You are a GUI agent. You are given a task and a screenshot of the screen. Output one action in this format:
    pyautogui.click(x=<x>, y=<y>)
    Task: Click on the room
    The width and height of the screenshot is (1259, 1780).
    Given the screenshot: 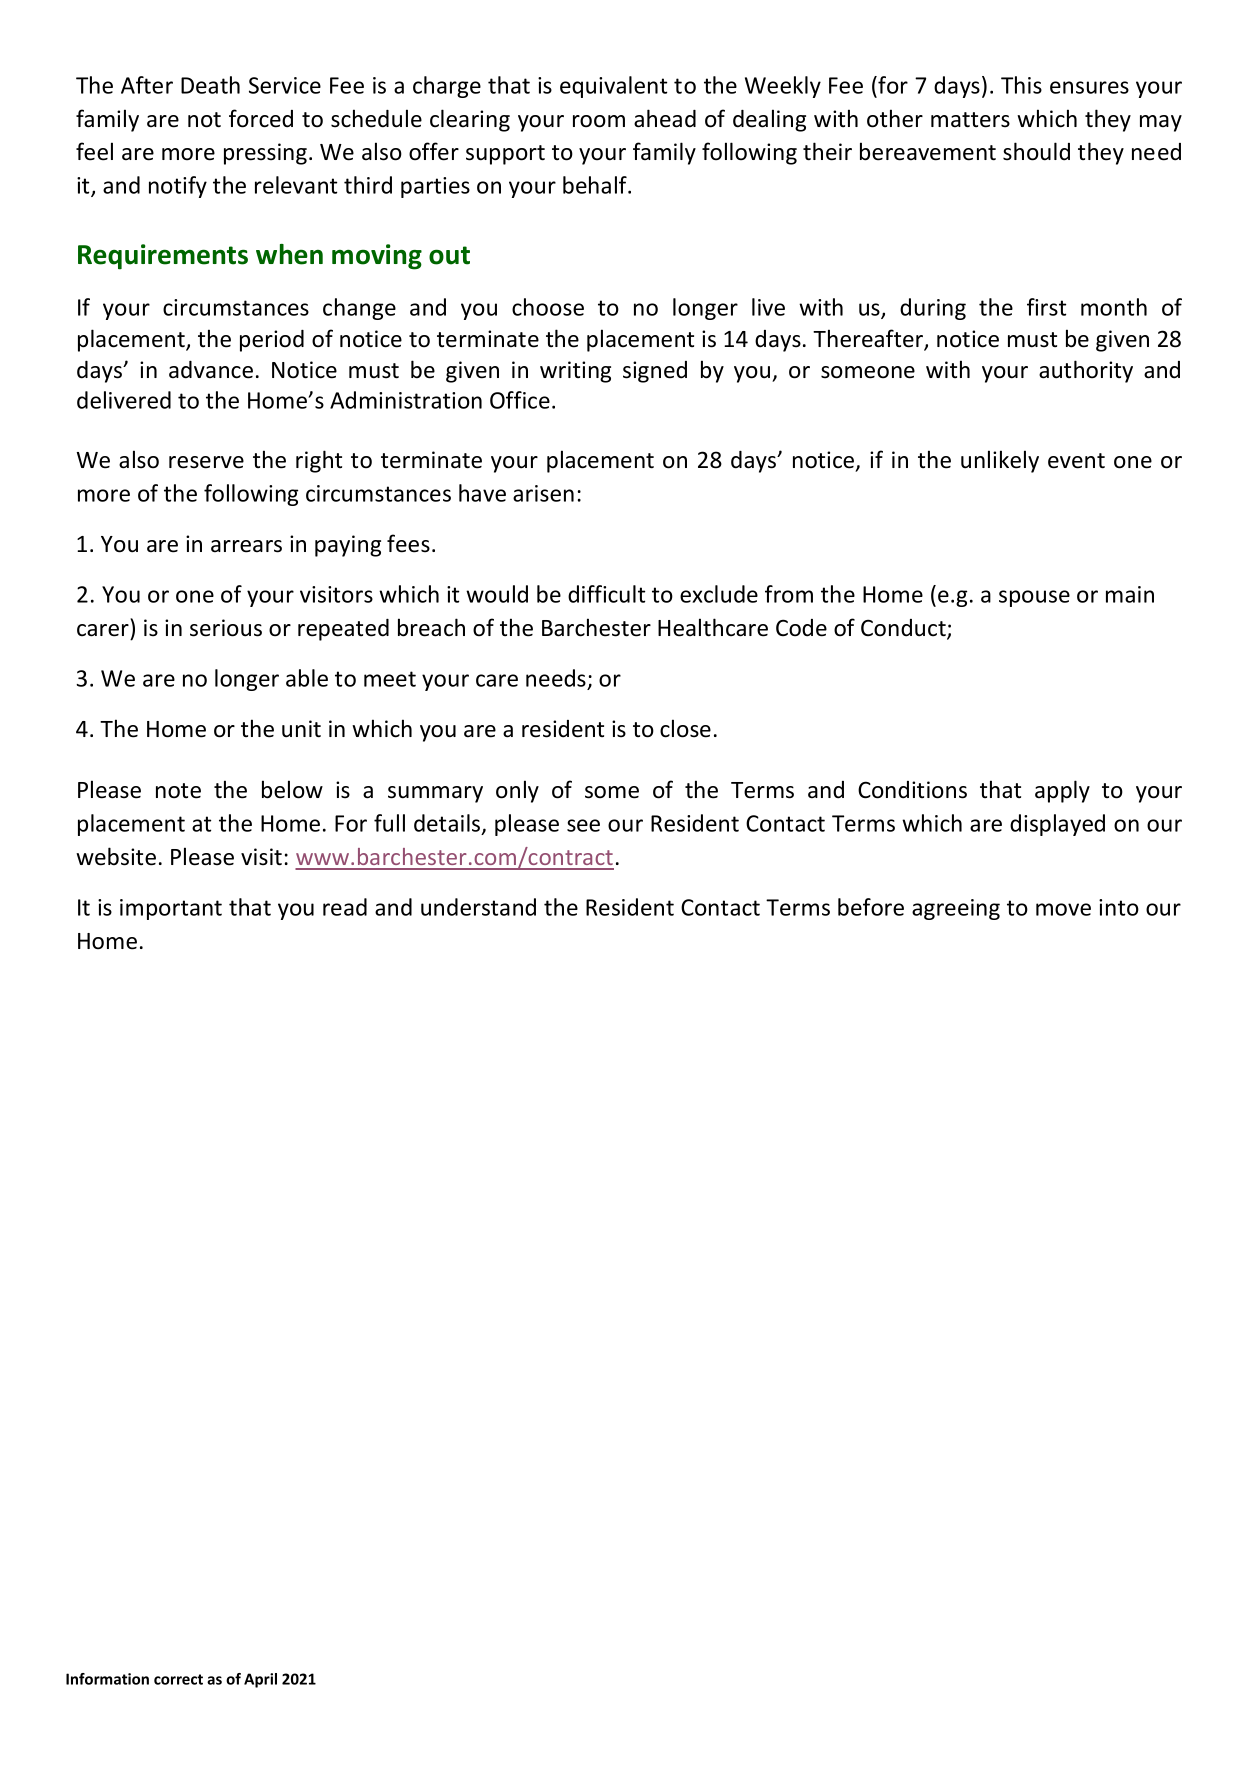 What is the action you would take?
    pyautogui.click(x=599, y=121)
